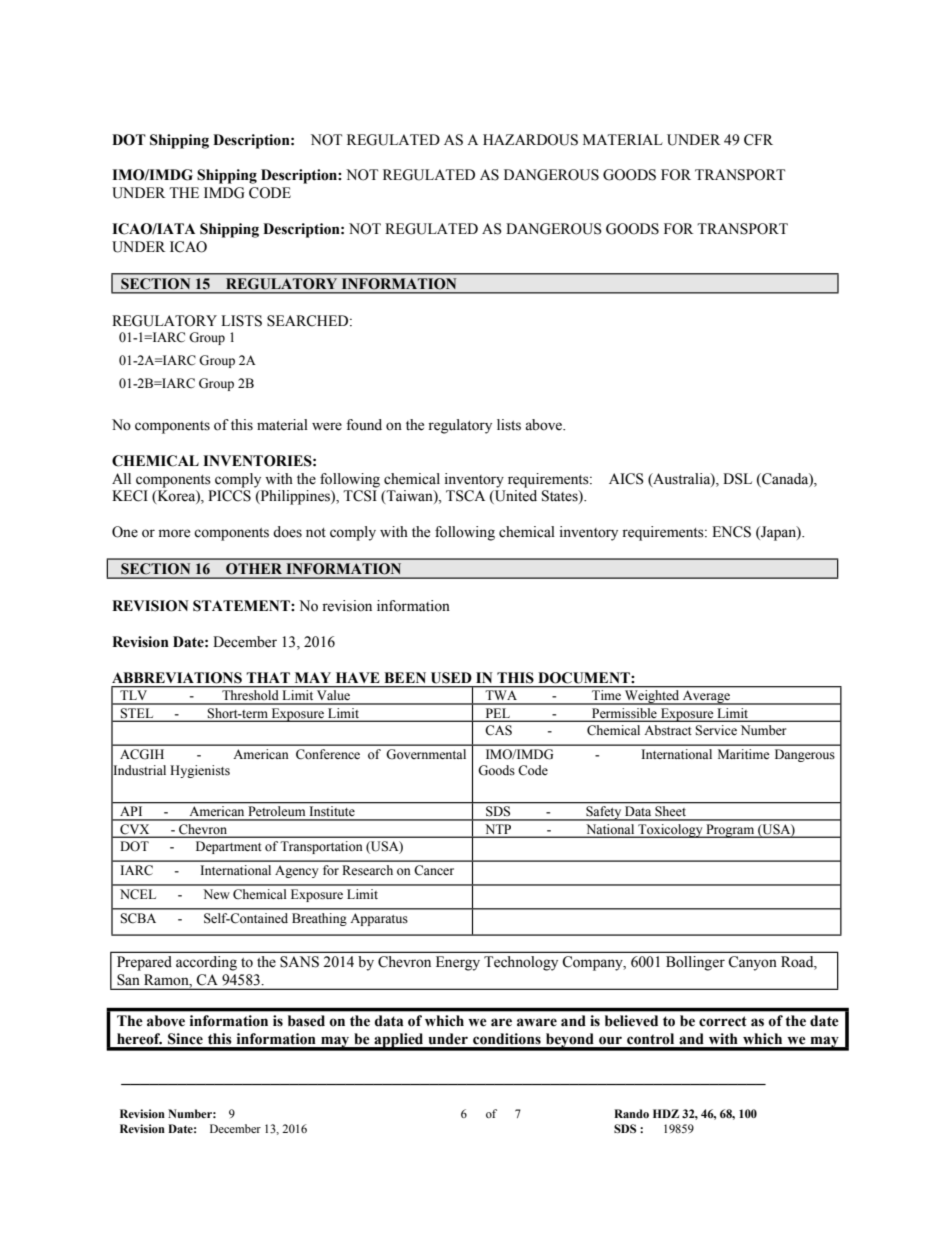  I want to click on HDZ, so click(666, 1113).
